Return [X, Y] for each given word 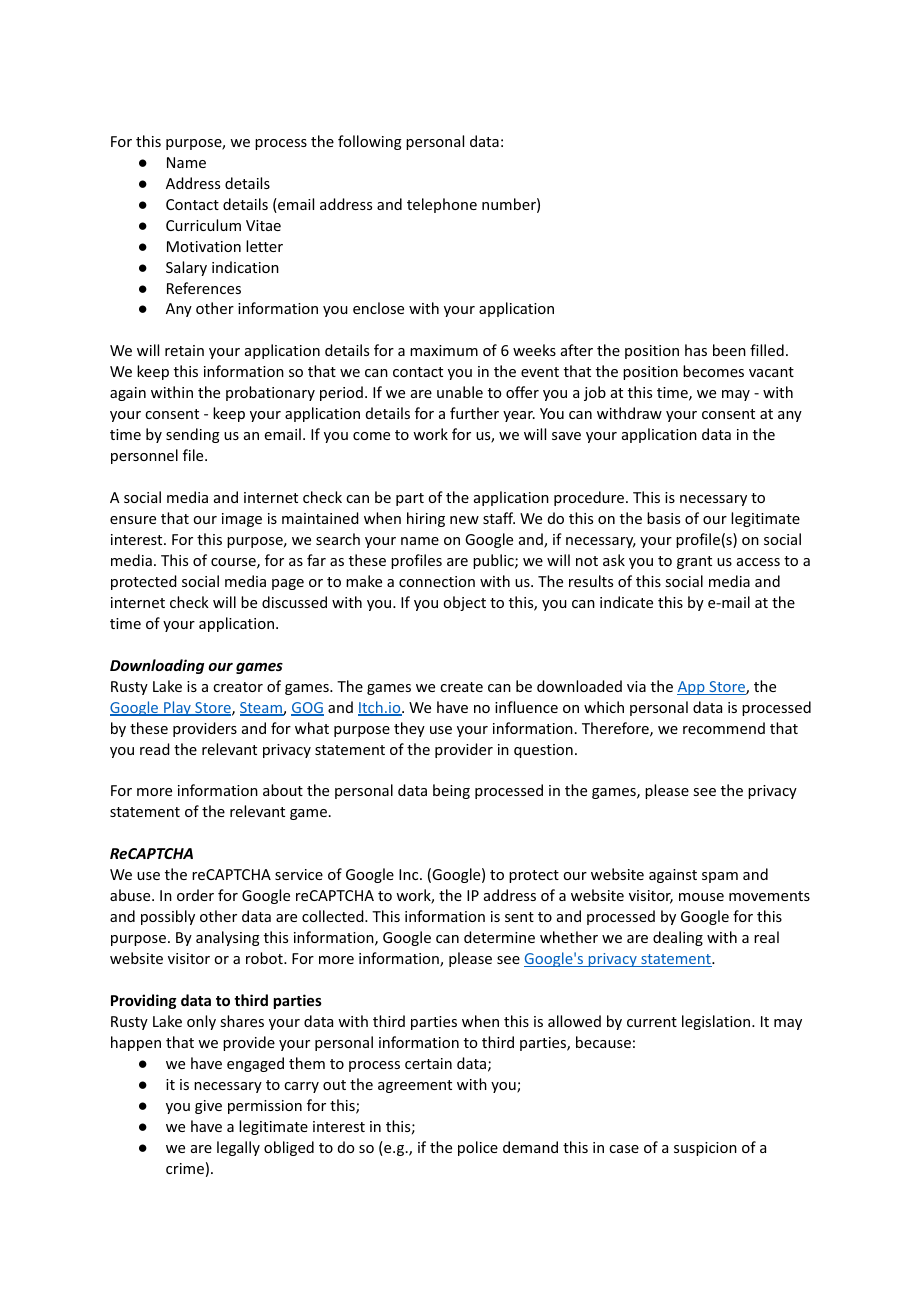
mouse [701, 897]
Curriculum [203, 225]
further [474, 413]
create [461, 687]
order [195, 895]
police [478, 1148]
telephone [442, 205]
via [636, 686]
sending [193, 435]
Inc [410, 874]
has [696, 350]
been [729, 350]
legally [238, 1148]
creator [238, 687]
